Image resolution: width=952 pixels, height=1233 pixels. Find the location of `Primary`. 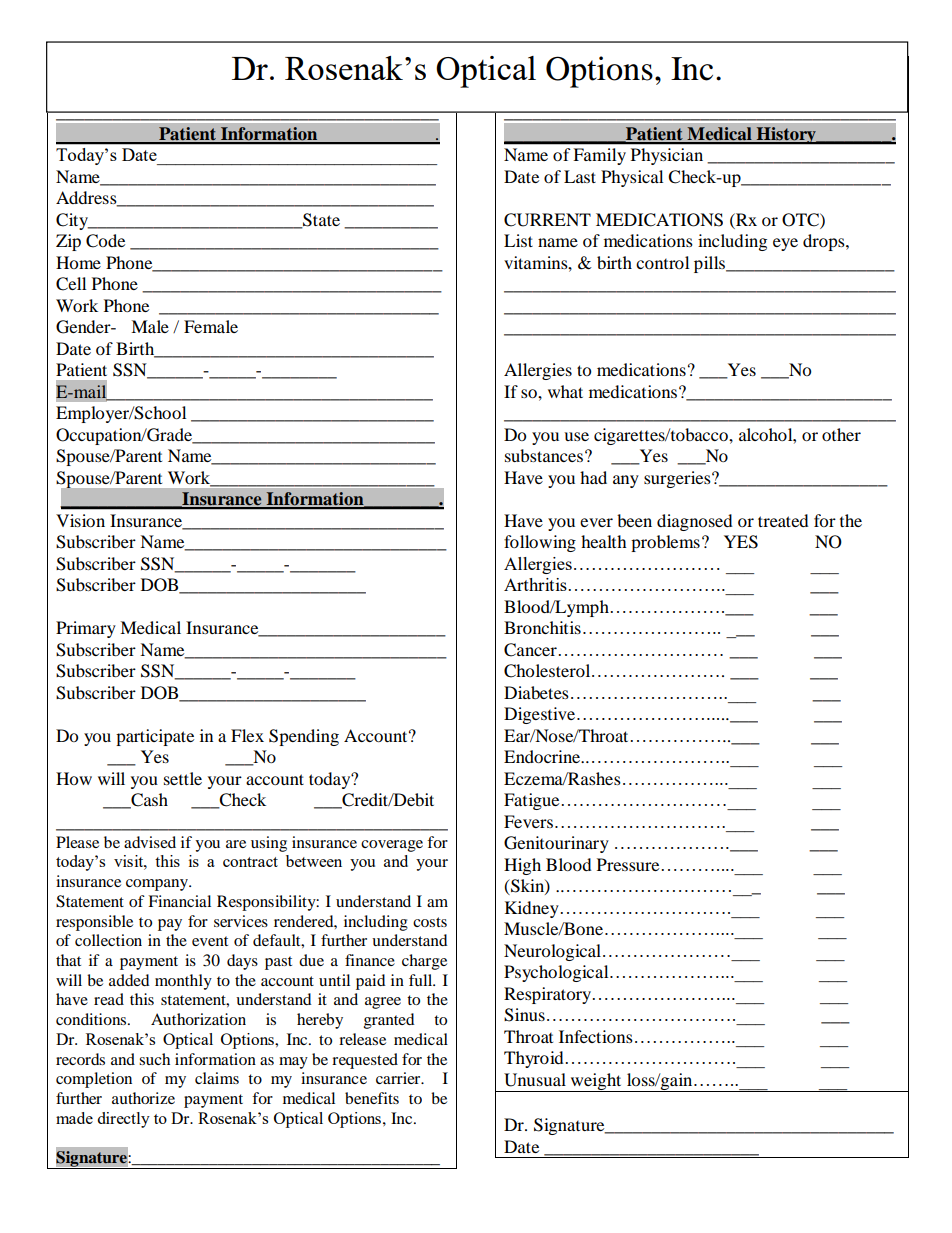

Primary is located at coordinates (86, 629).
